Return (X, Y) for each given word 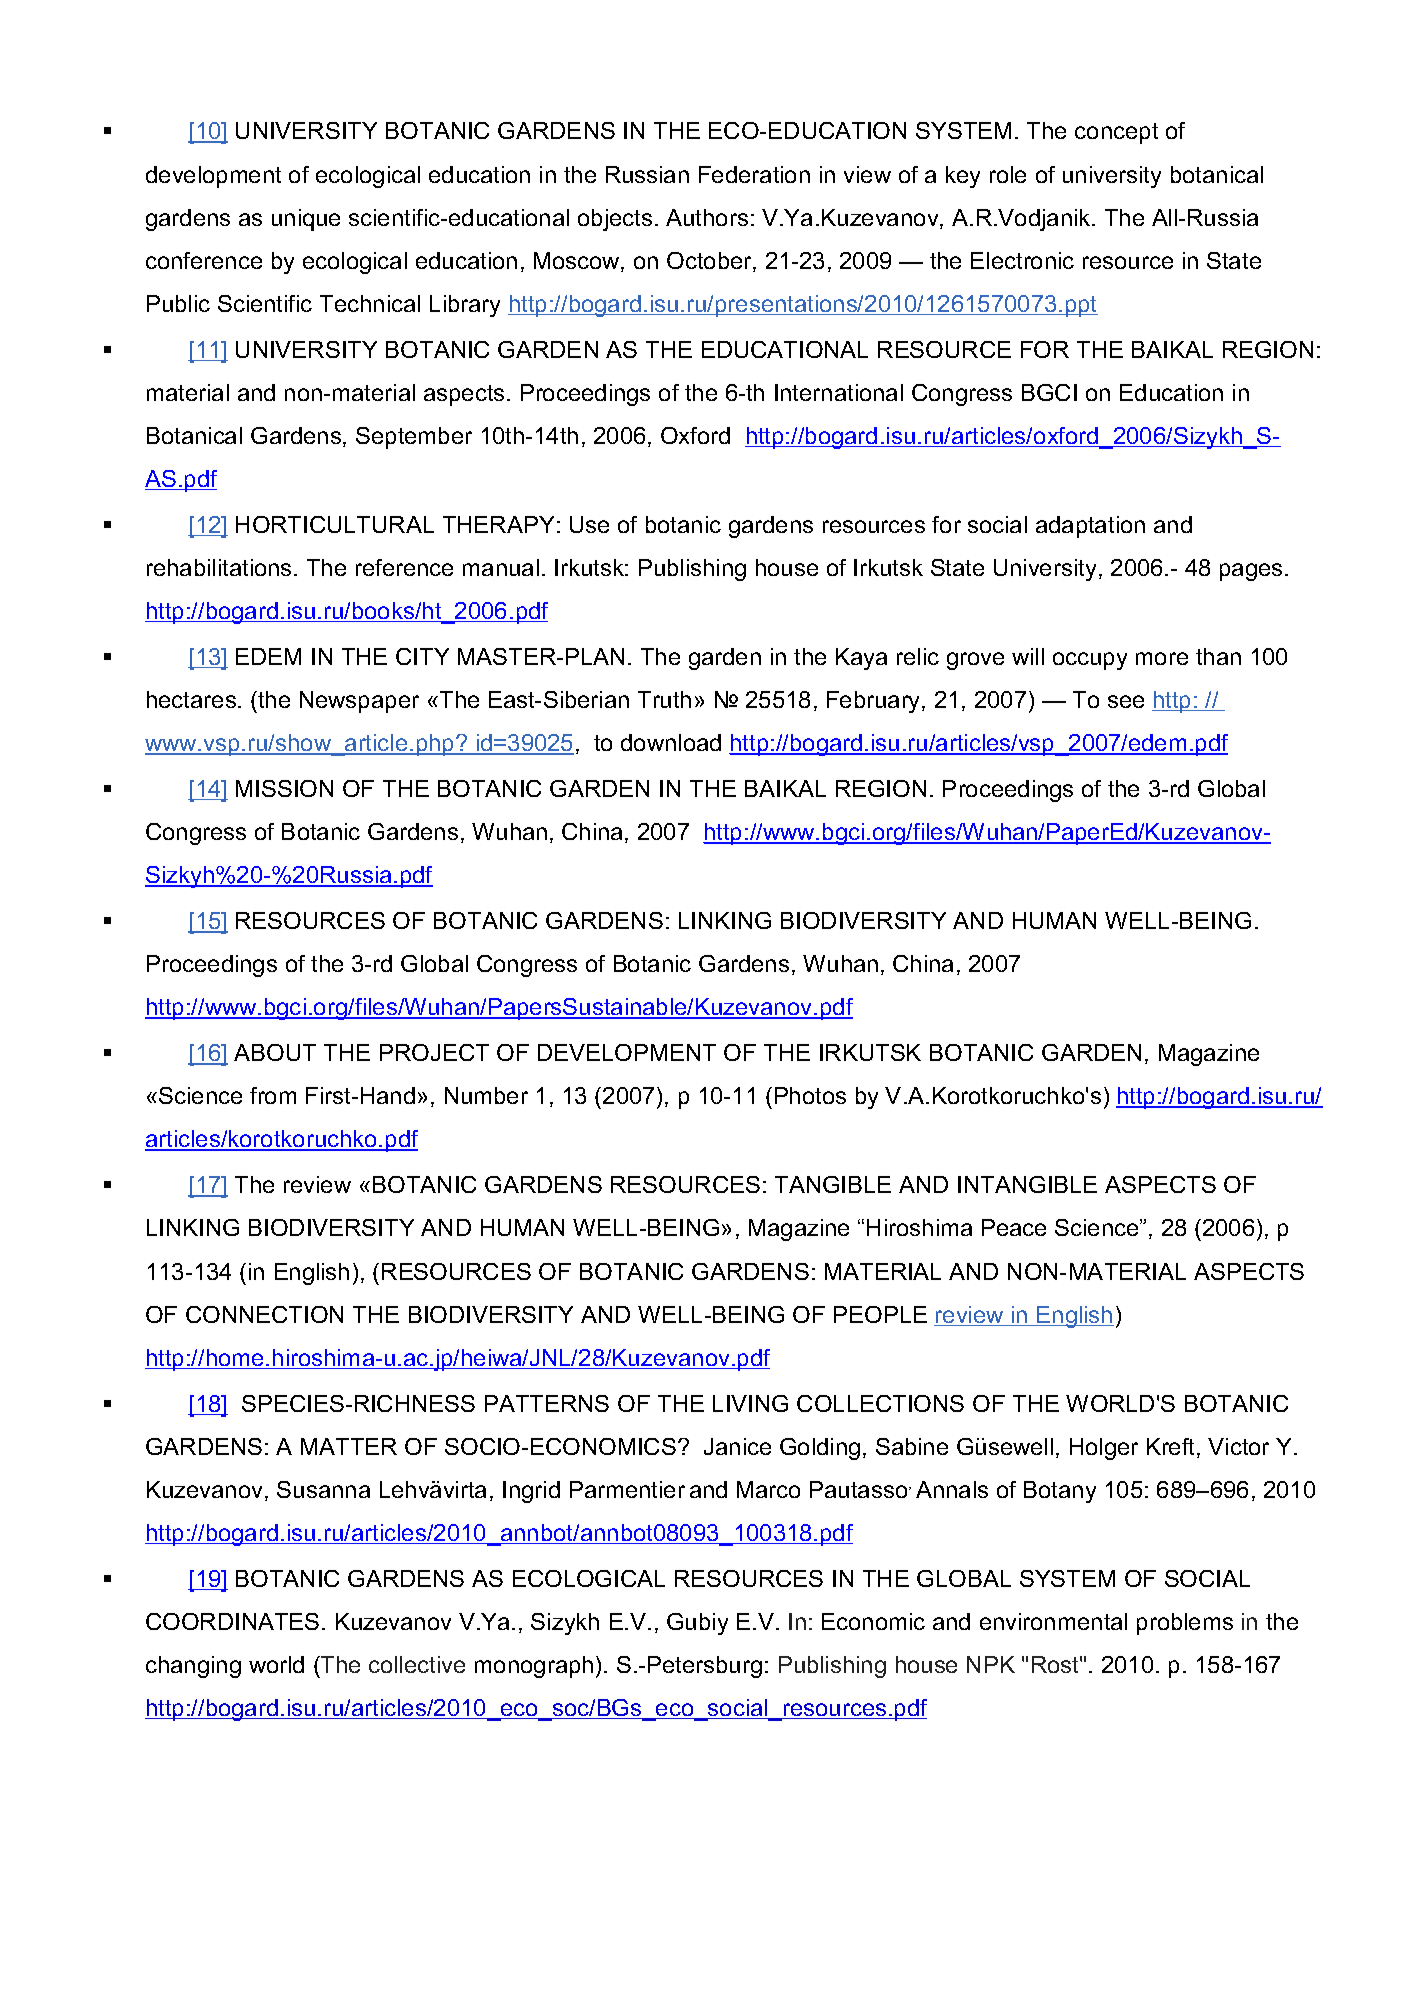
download (671, 742)
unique (306, 220)
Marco (768, 1489)
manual (501, 567)
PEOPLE (880, 1314)
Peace (1014, 1227)
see (1126, 701)
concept (1116, 133)
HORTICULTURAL (335, 524)
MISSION (284, 788)
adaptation (1090, 527)
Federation (754, 174)
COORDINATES (232, 1621)
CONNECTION (264, 1314)
